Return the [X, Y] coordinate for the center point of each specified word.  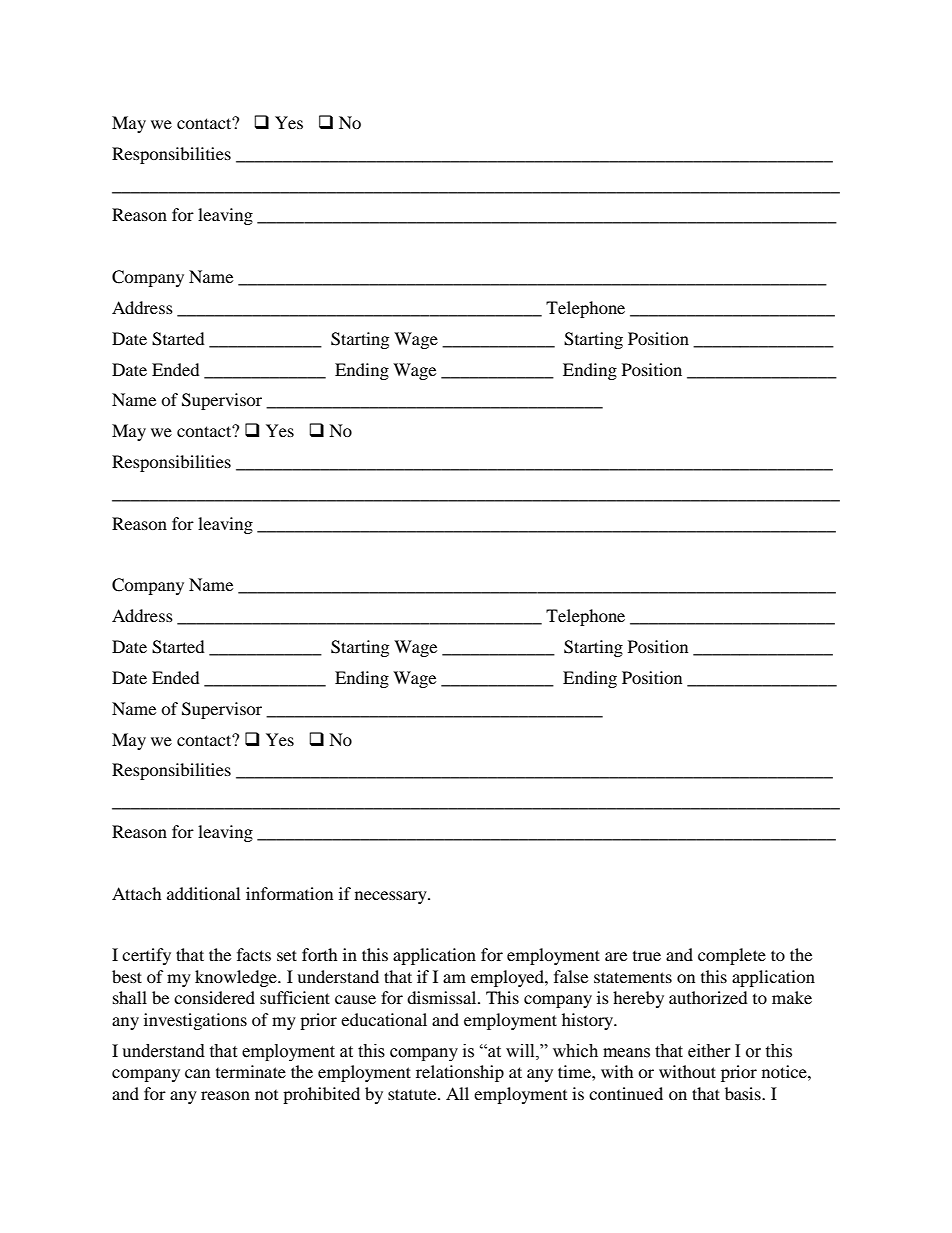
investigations [195, 1021]
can [197, 1073]
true [647, 956]
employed [508, 978]
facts [254, 954]
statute [413, 1094]
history [589, 1021]
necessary [392, 897]
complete [732, 956]
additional [203, 893]
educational [384, 1019]
